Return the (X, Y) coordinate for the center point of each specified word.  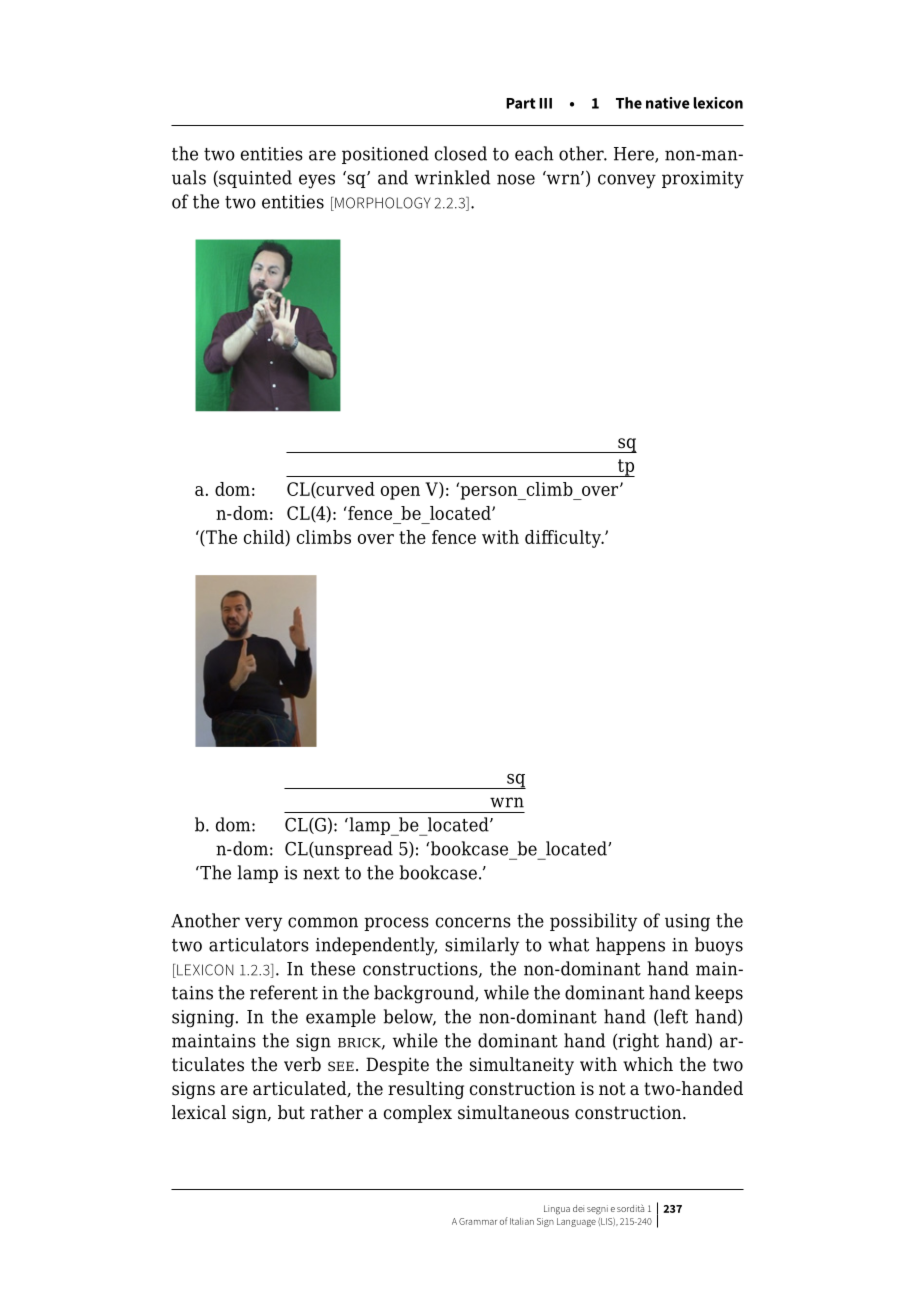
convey (627, 181)
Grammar (478, 1221)
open (400, 493)
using (687, 923)
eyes (317, 181)
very (263, 924)
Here (635, 155)
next (321, 873)
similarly (482, 946)
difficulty (564, 539)
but (291, 1112)
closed (461, 153)
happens (630, 946)
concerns (473, 922)
